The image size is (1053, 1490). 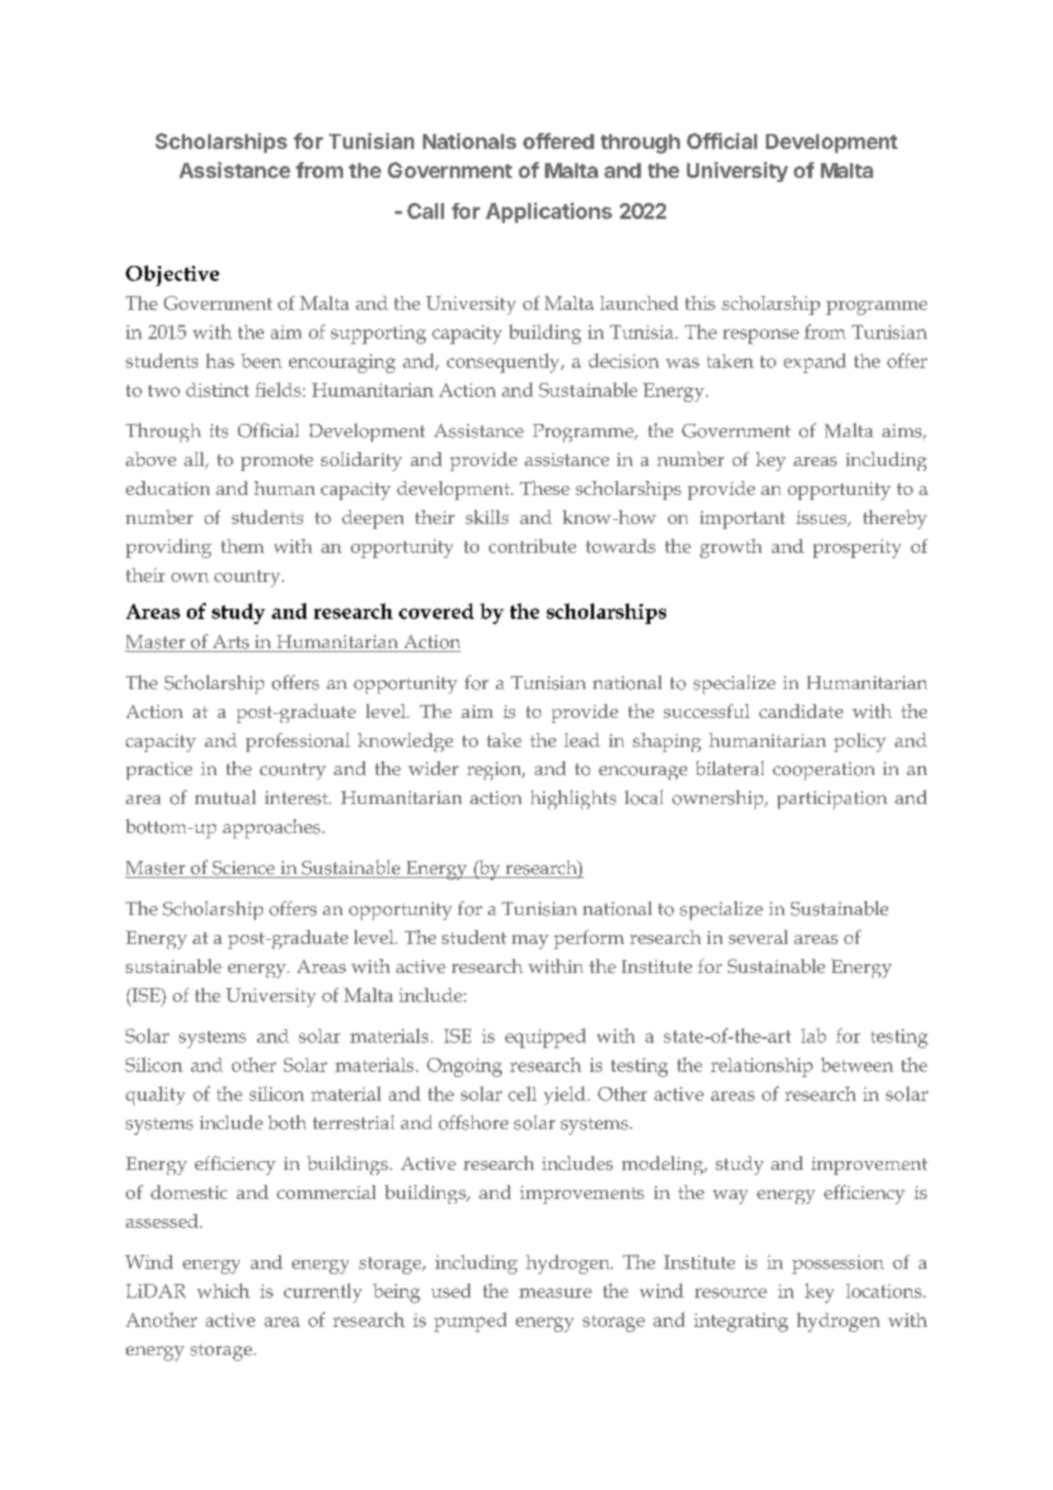 I want to click on several, so click(x=758, y=937).
